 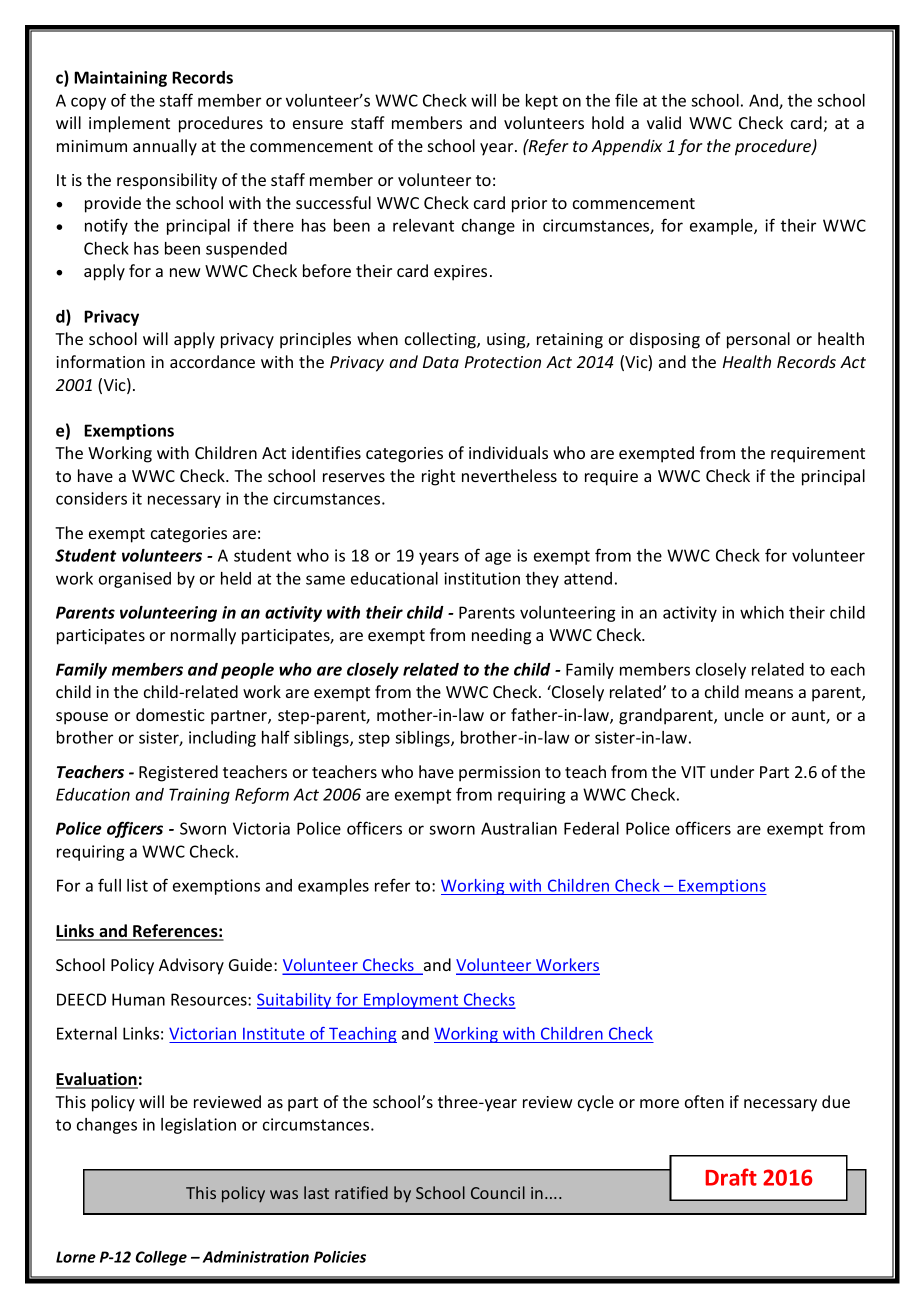 What do you see at coordinates (664, 122) in the image?
I see `valid` at bounding box center [664, 122].
